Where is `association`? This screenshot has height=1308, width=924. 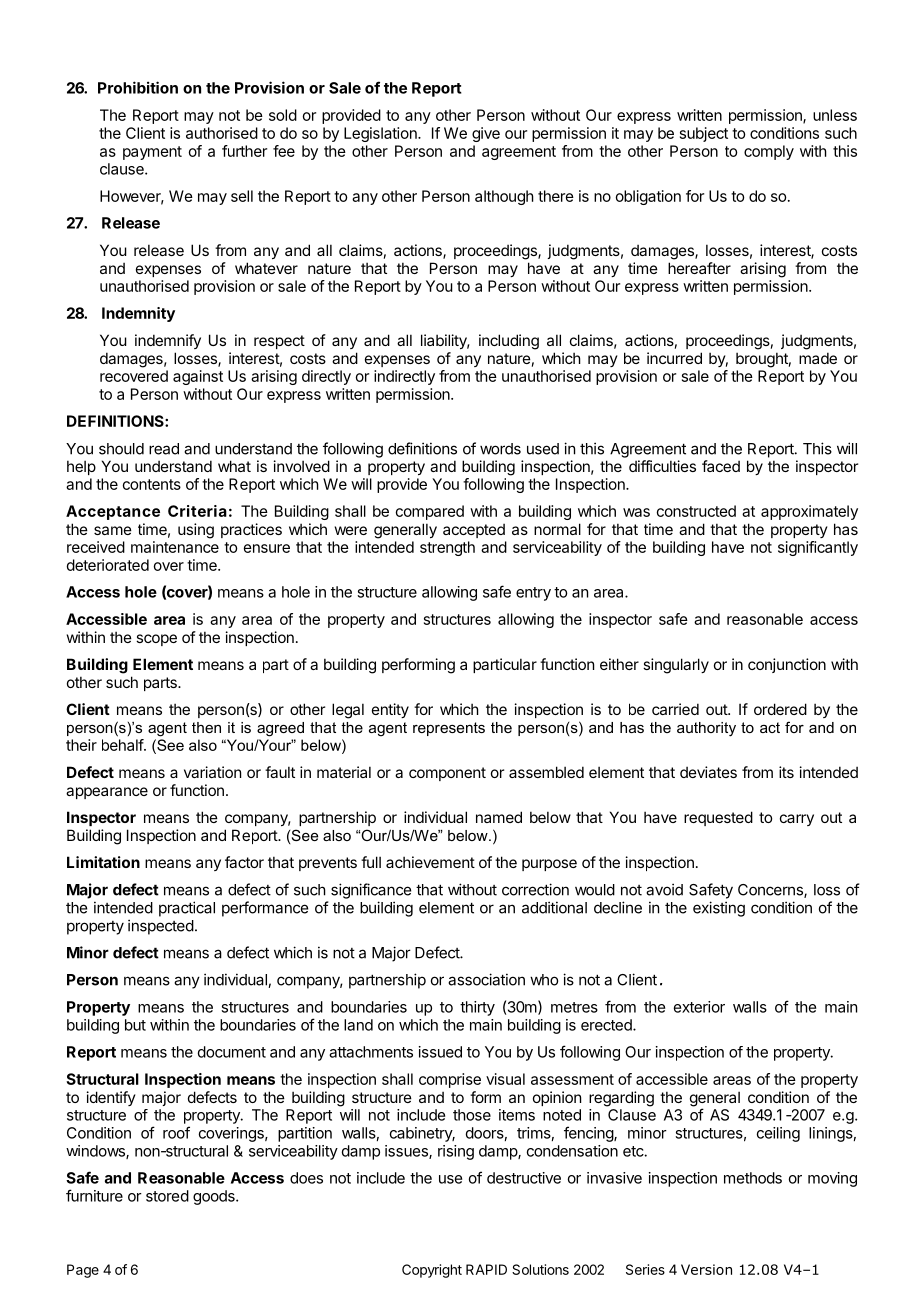 association is located at coordinates (486, 979).
